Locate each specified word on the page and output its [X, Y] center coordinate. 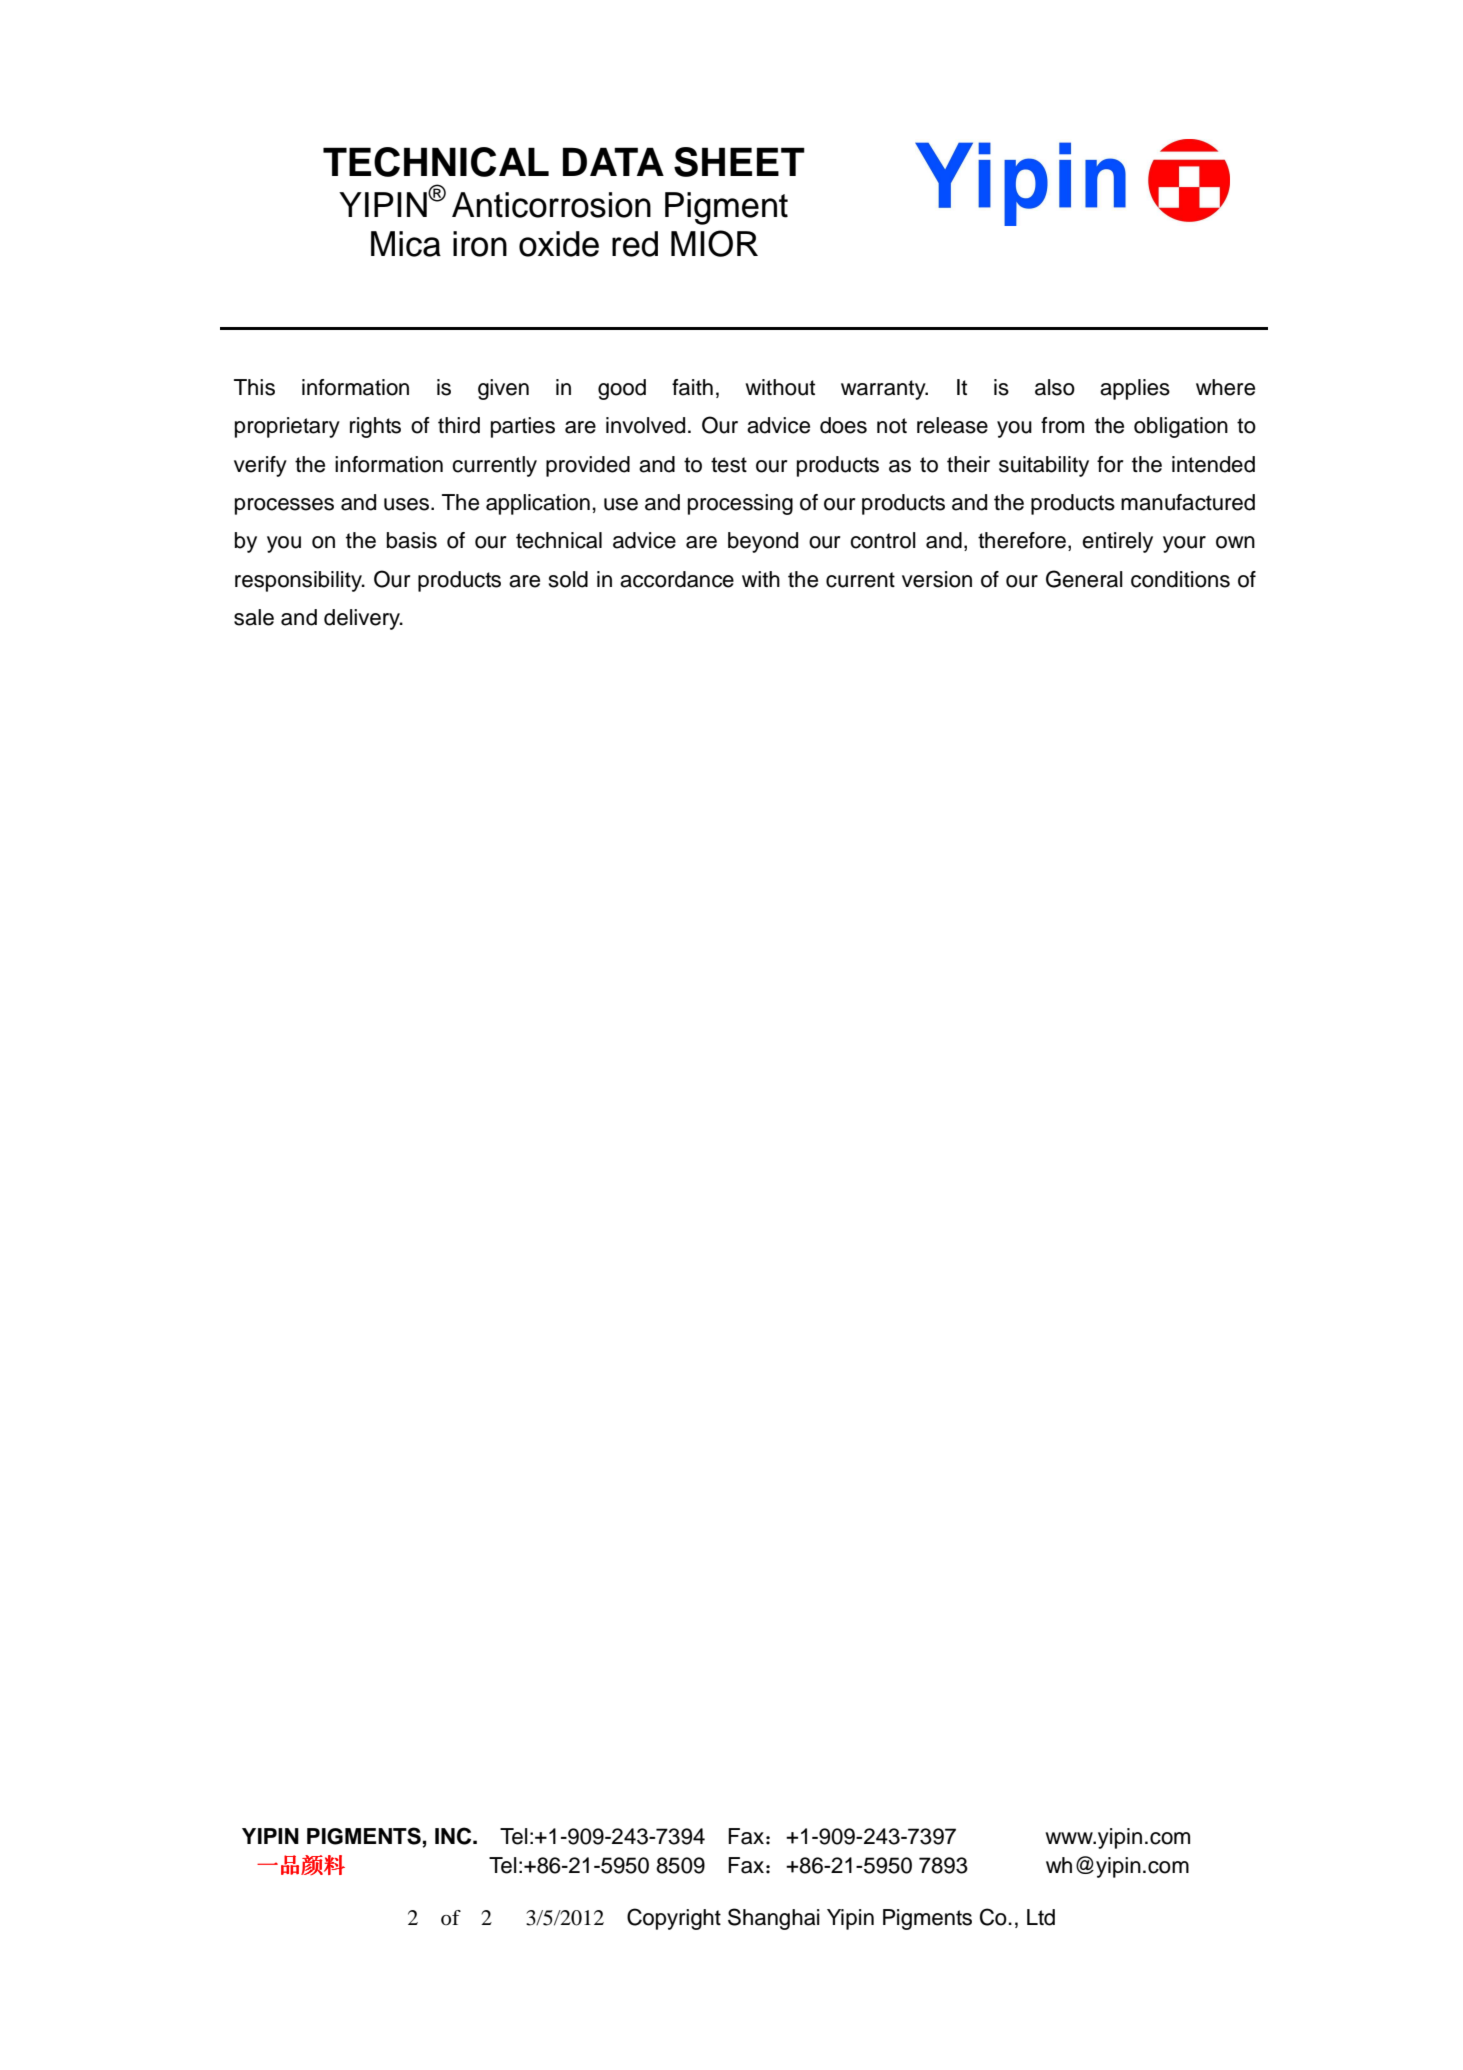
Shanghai [774, 1919]
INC [454, 1836]
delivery [363, 619]
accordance [677, 579]
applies [1135, 389]
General [1084, 579]
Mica [406, 244]
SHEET [739, 162]
